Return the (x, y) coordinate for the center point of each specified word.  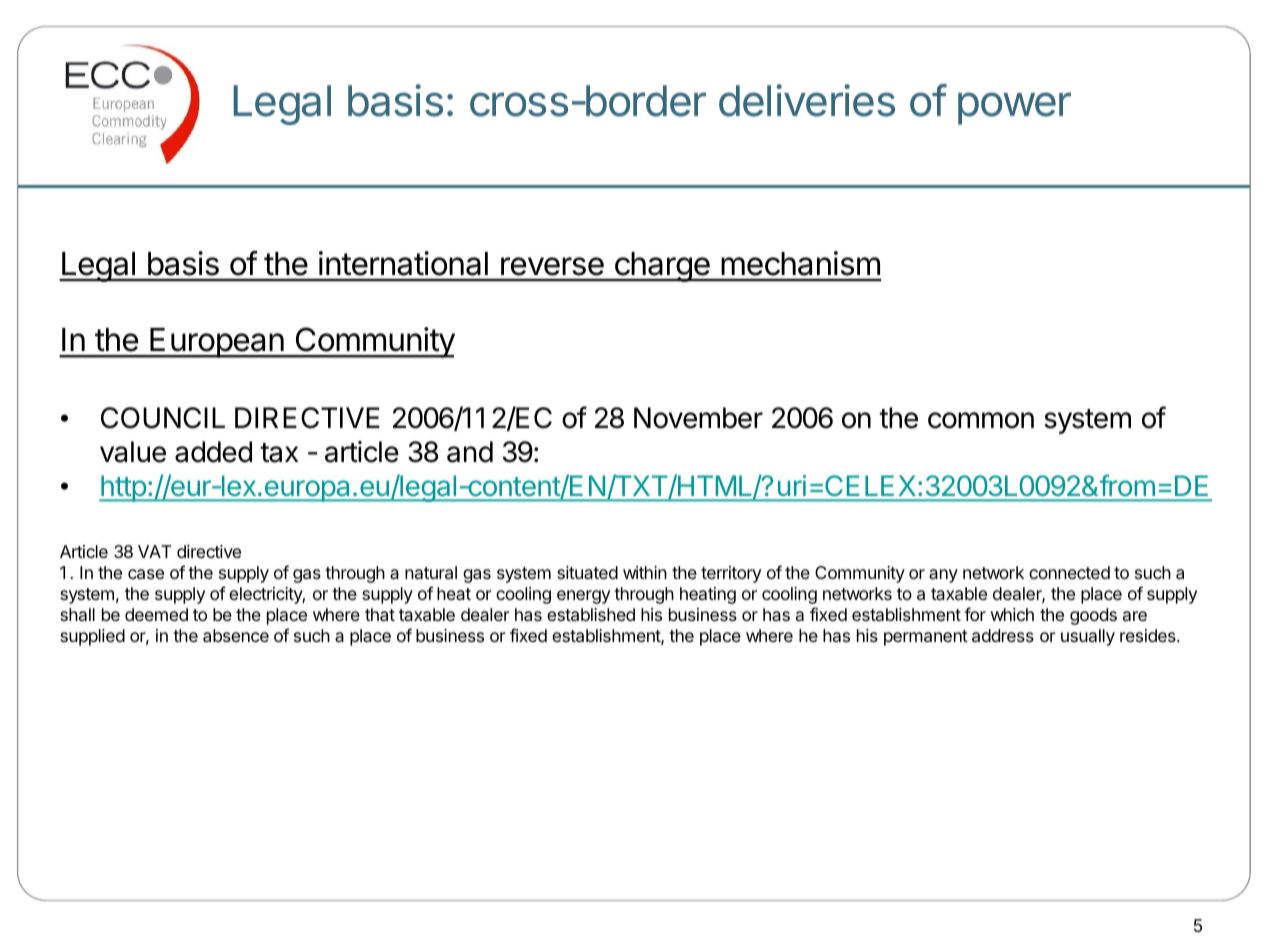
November (698, 418)
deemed (156, 614)
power (1014, 108)
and (470, 452)
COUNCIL (163, 418)
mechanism (800, 263)
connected (1069, 572)
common (981, 420)
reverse (552, 266)
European (216, 343)
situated (587, 572)
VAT (154, 551)
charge (662, 267)
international (403, 263)
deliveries (807, 100)
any (943, 576)
